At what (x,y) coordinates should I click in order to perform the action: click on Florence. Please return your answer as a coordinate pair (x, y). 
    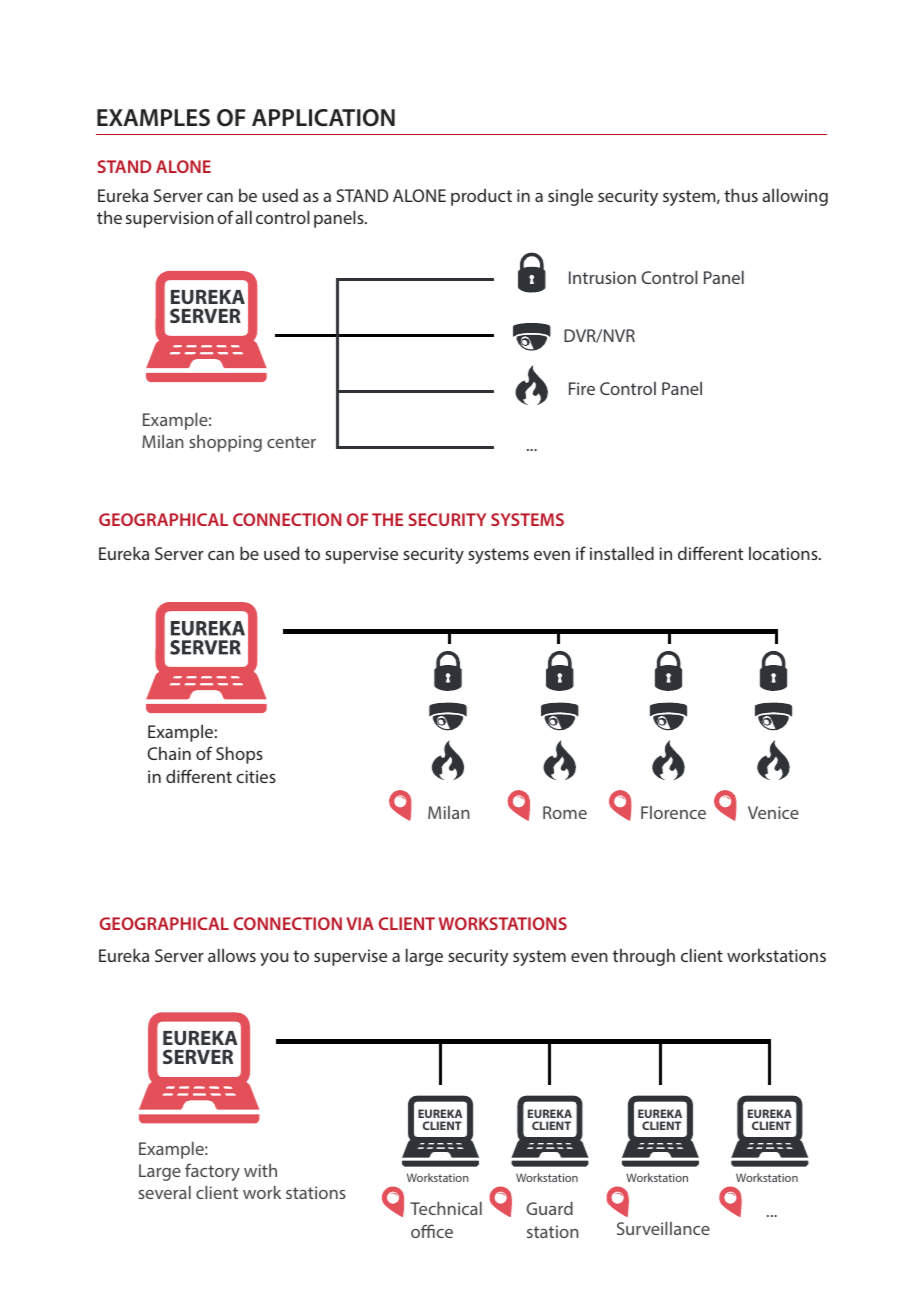
    Looking at the image, I should click on (673, 812).
